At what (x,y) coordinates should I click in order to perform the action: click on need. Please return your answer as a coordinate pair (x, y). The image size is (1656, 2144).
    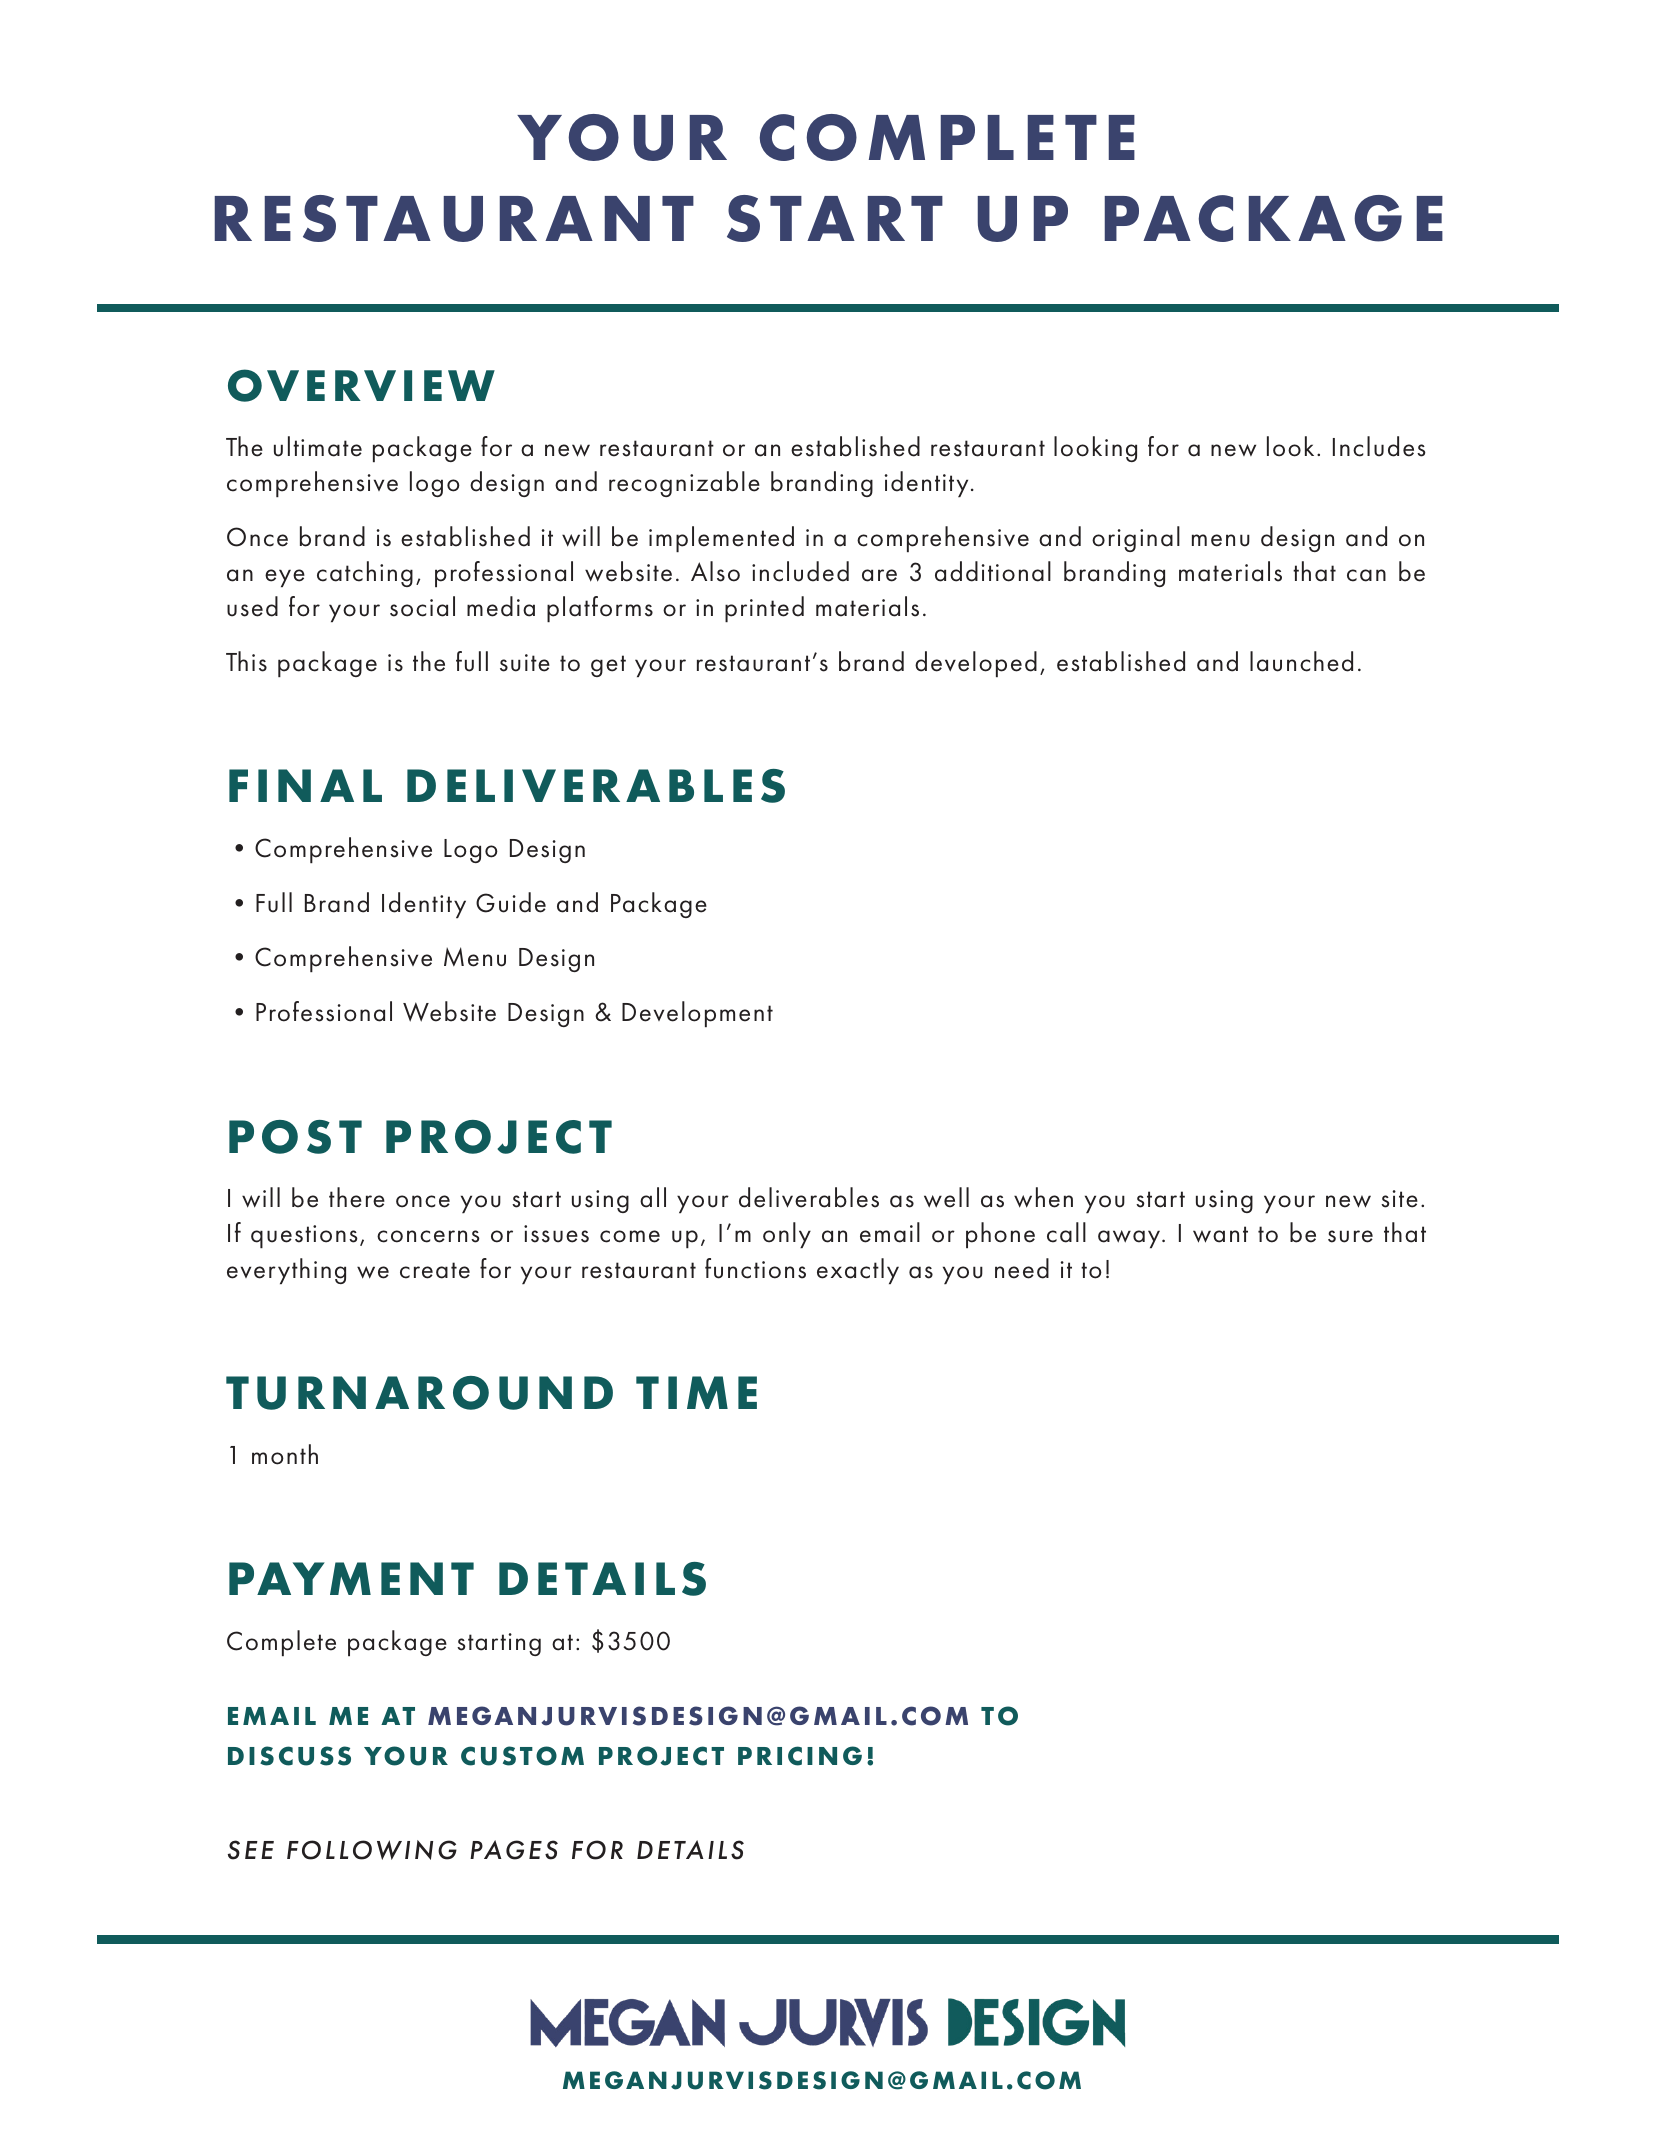
    Looking at the image, I should click on (1022, 1268).
